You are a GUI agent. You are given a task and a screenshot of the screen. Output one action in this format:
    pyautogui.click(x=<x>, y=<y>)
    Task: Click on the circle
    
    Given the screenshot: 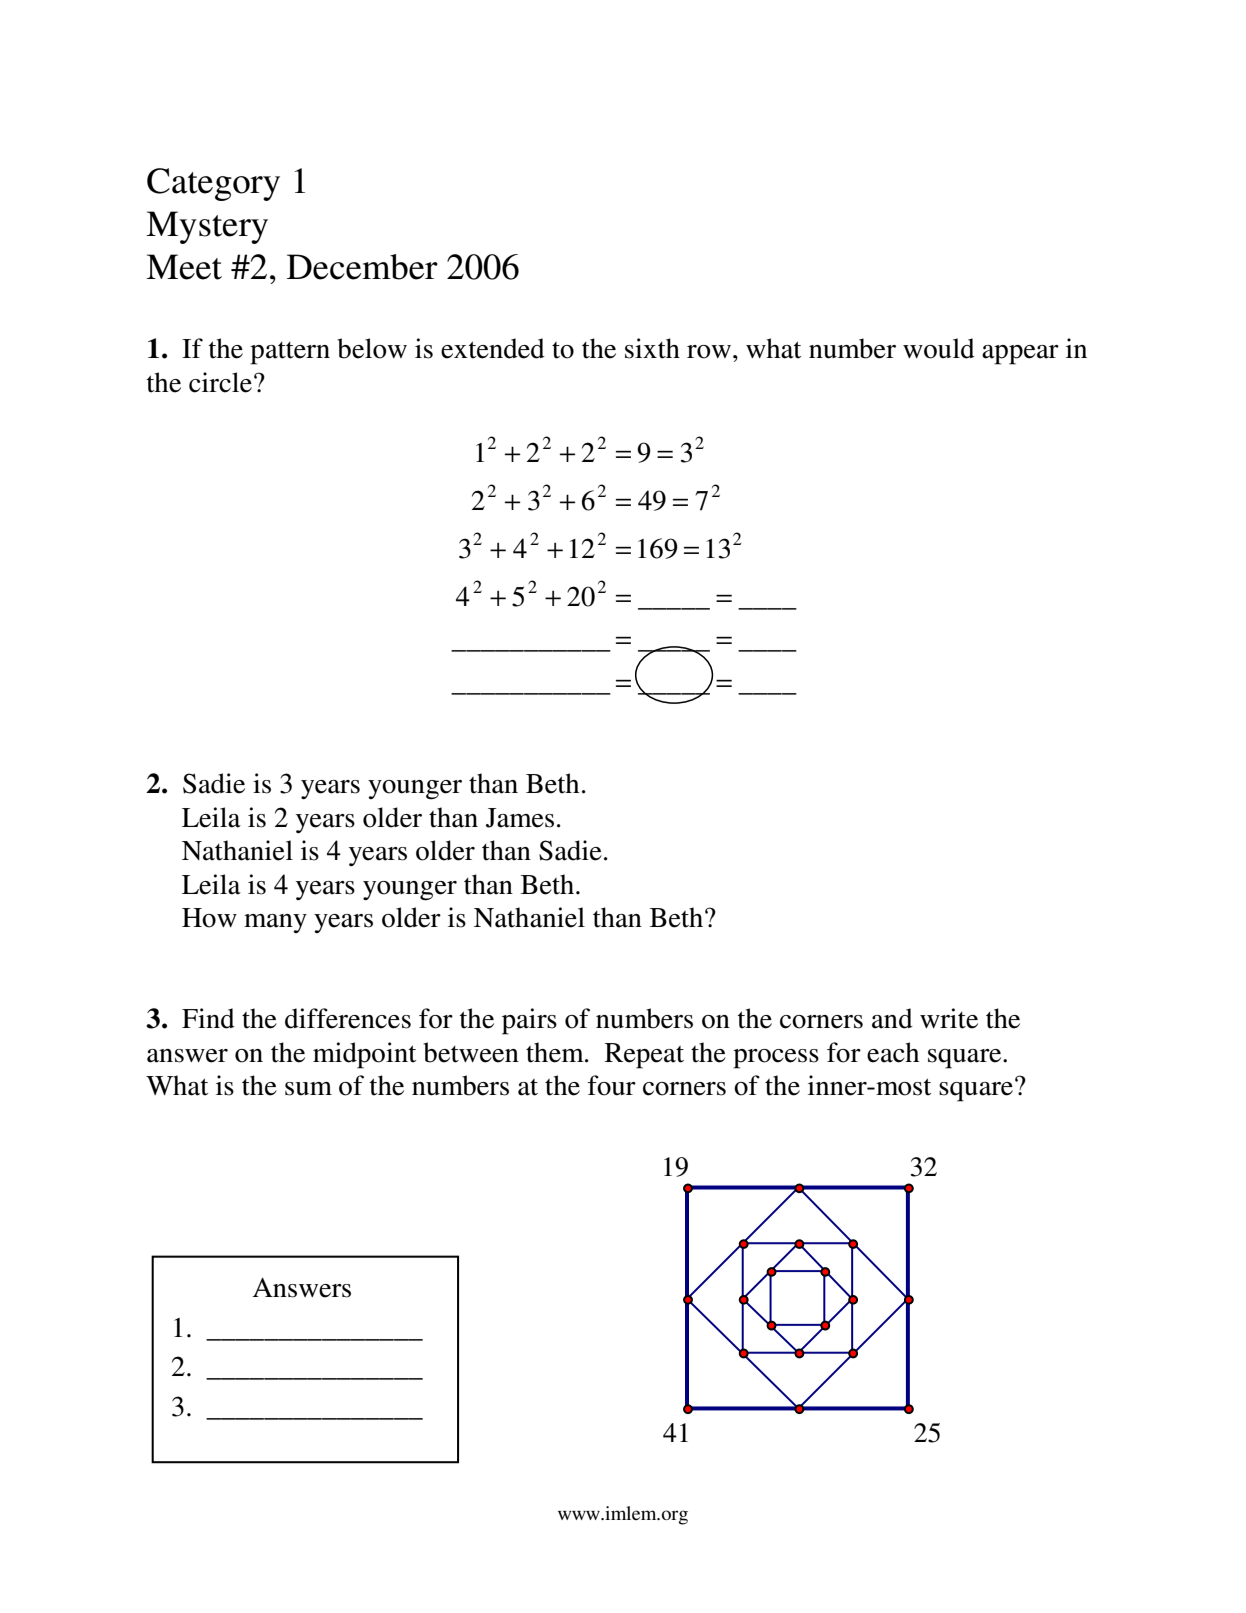 What is the action you would take?
    pyautogui.click(x=222, y=382)
